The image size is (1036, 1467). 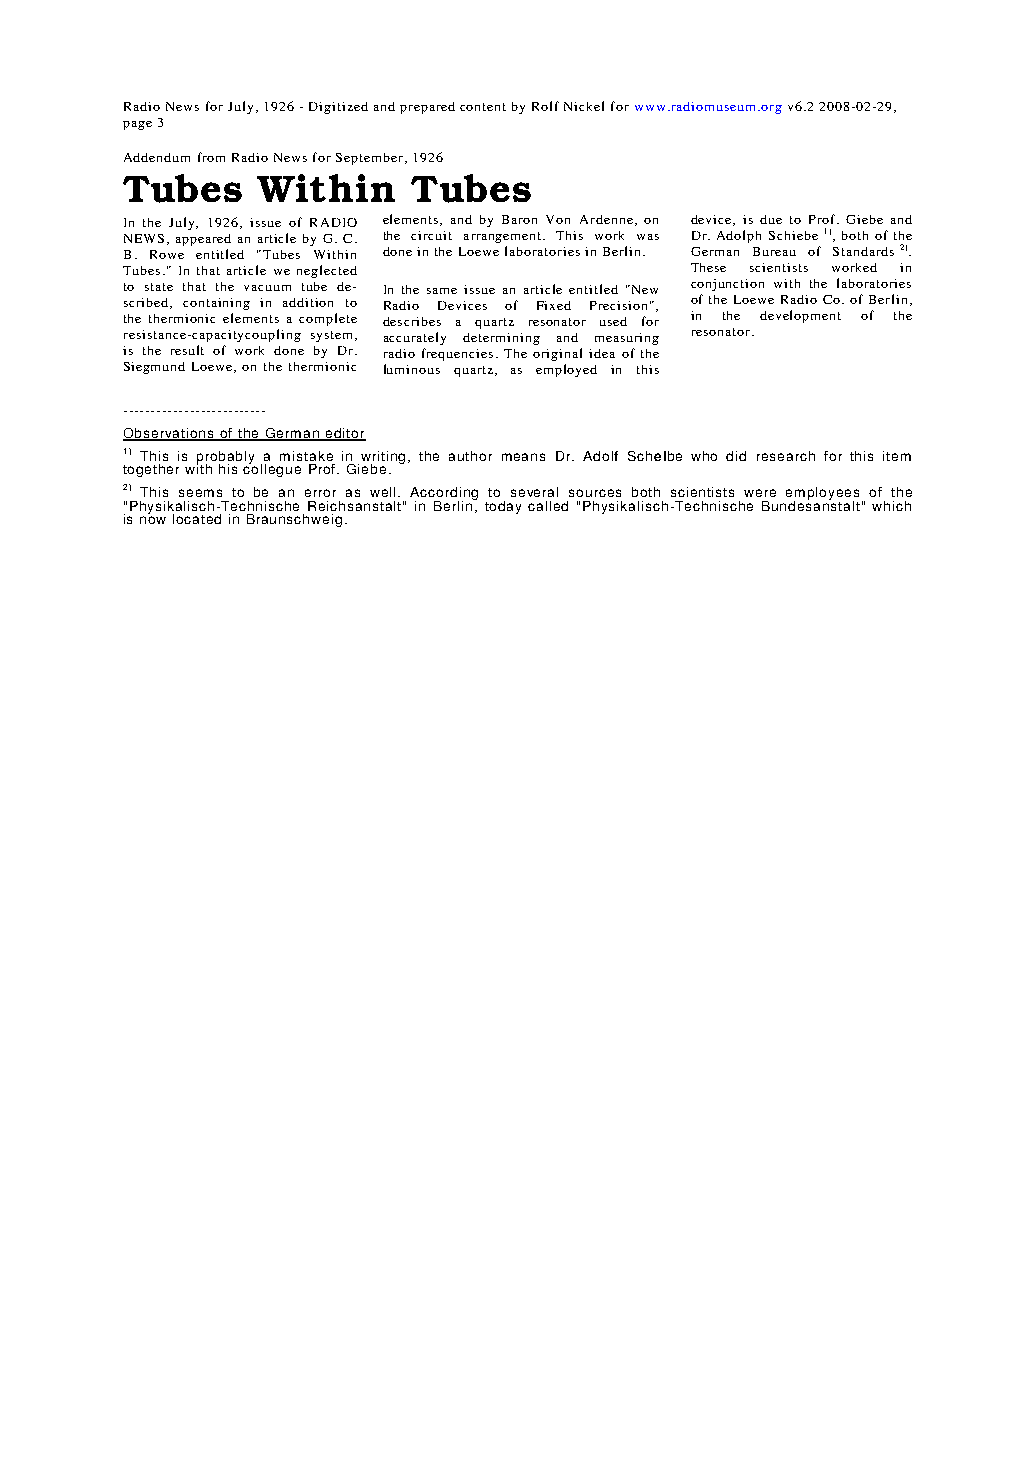 I want to click on Rolf, so click(x=545, y=106).
